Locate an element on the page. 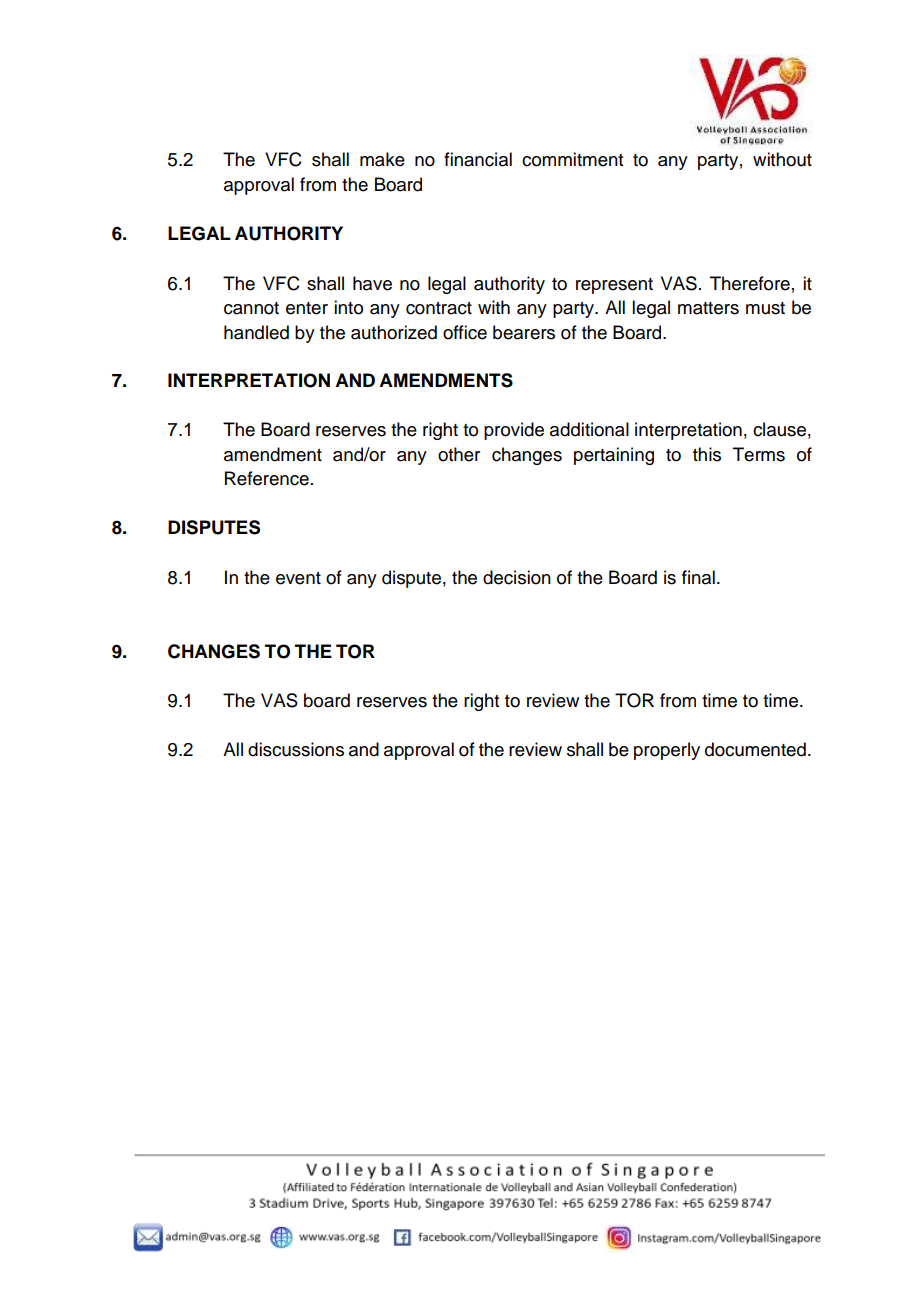 The height and width of the document is (1308, 924). decision is located at coordinates (517, 577).
